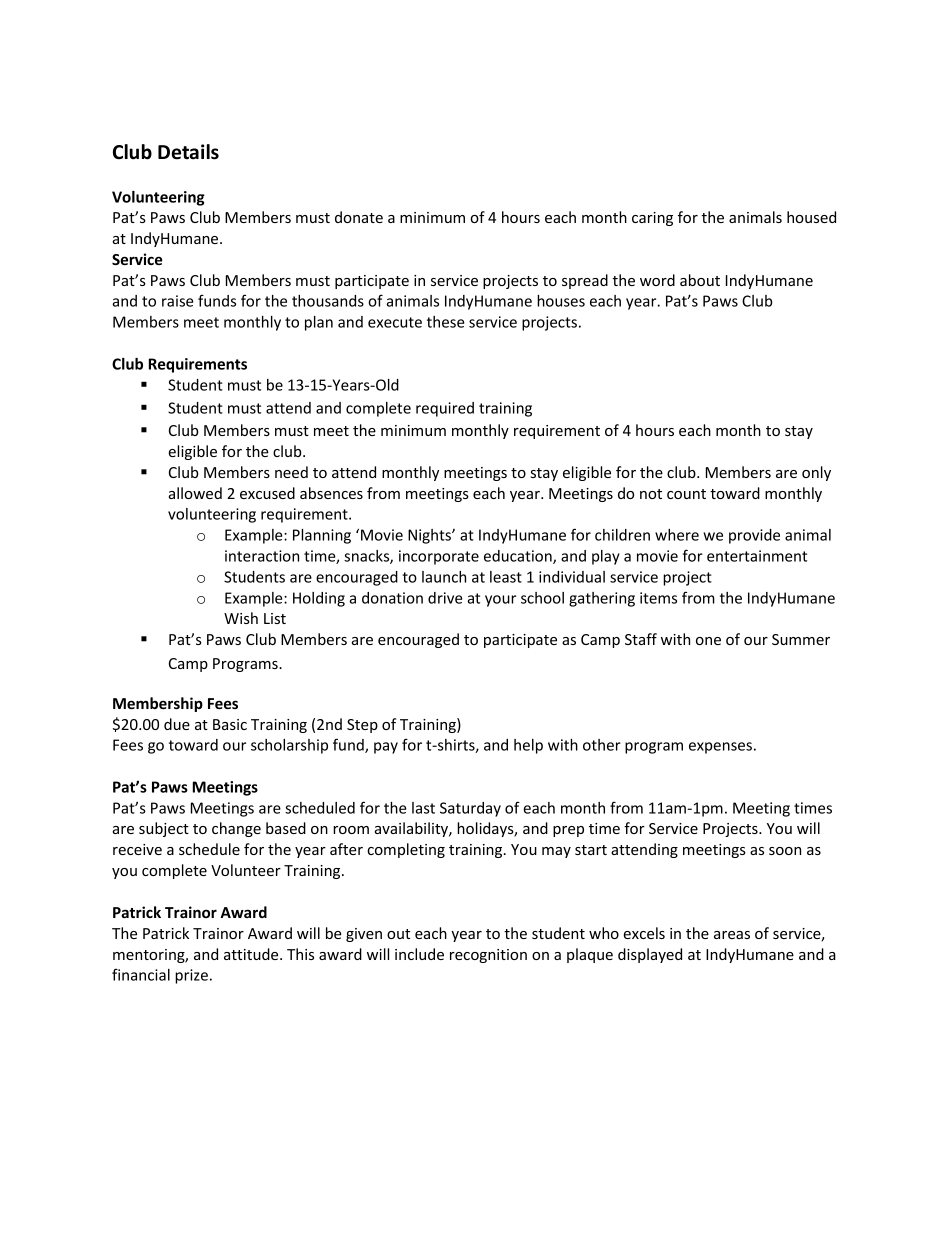 The image size is (952, 1233). What do you see at coordinates (488, 956) in the screenshot?
I see `recognition` at bounding box center [488, 956].
